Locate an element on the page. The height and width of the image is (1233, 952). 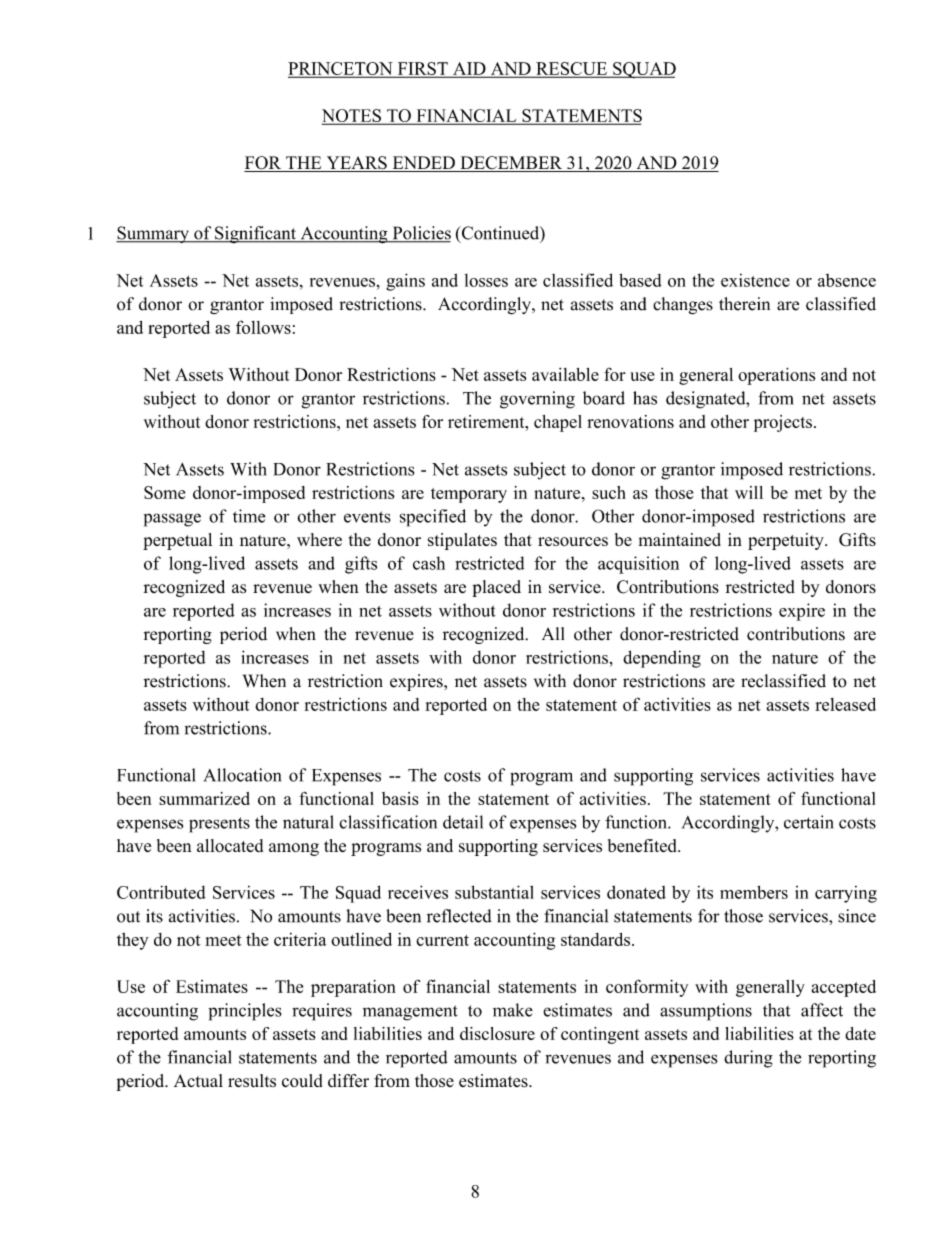
Actual is located at coordinates (198, 1080).
